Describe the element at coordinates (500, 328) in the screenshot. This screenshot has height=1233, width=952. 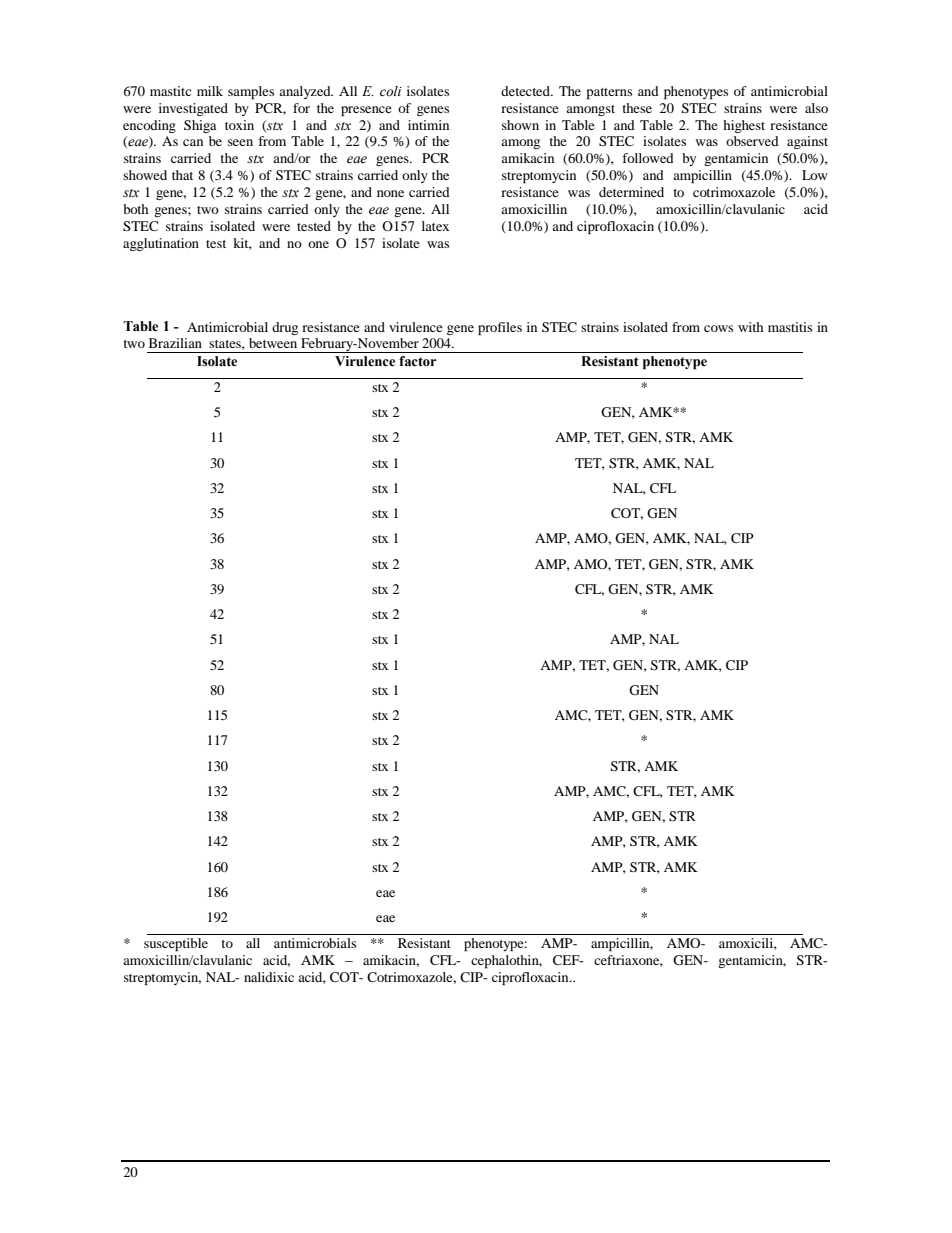
I see `profiles` at that location.
